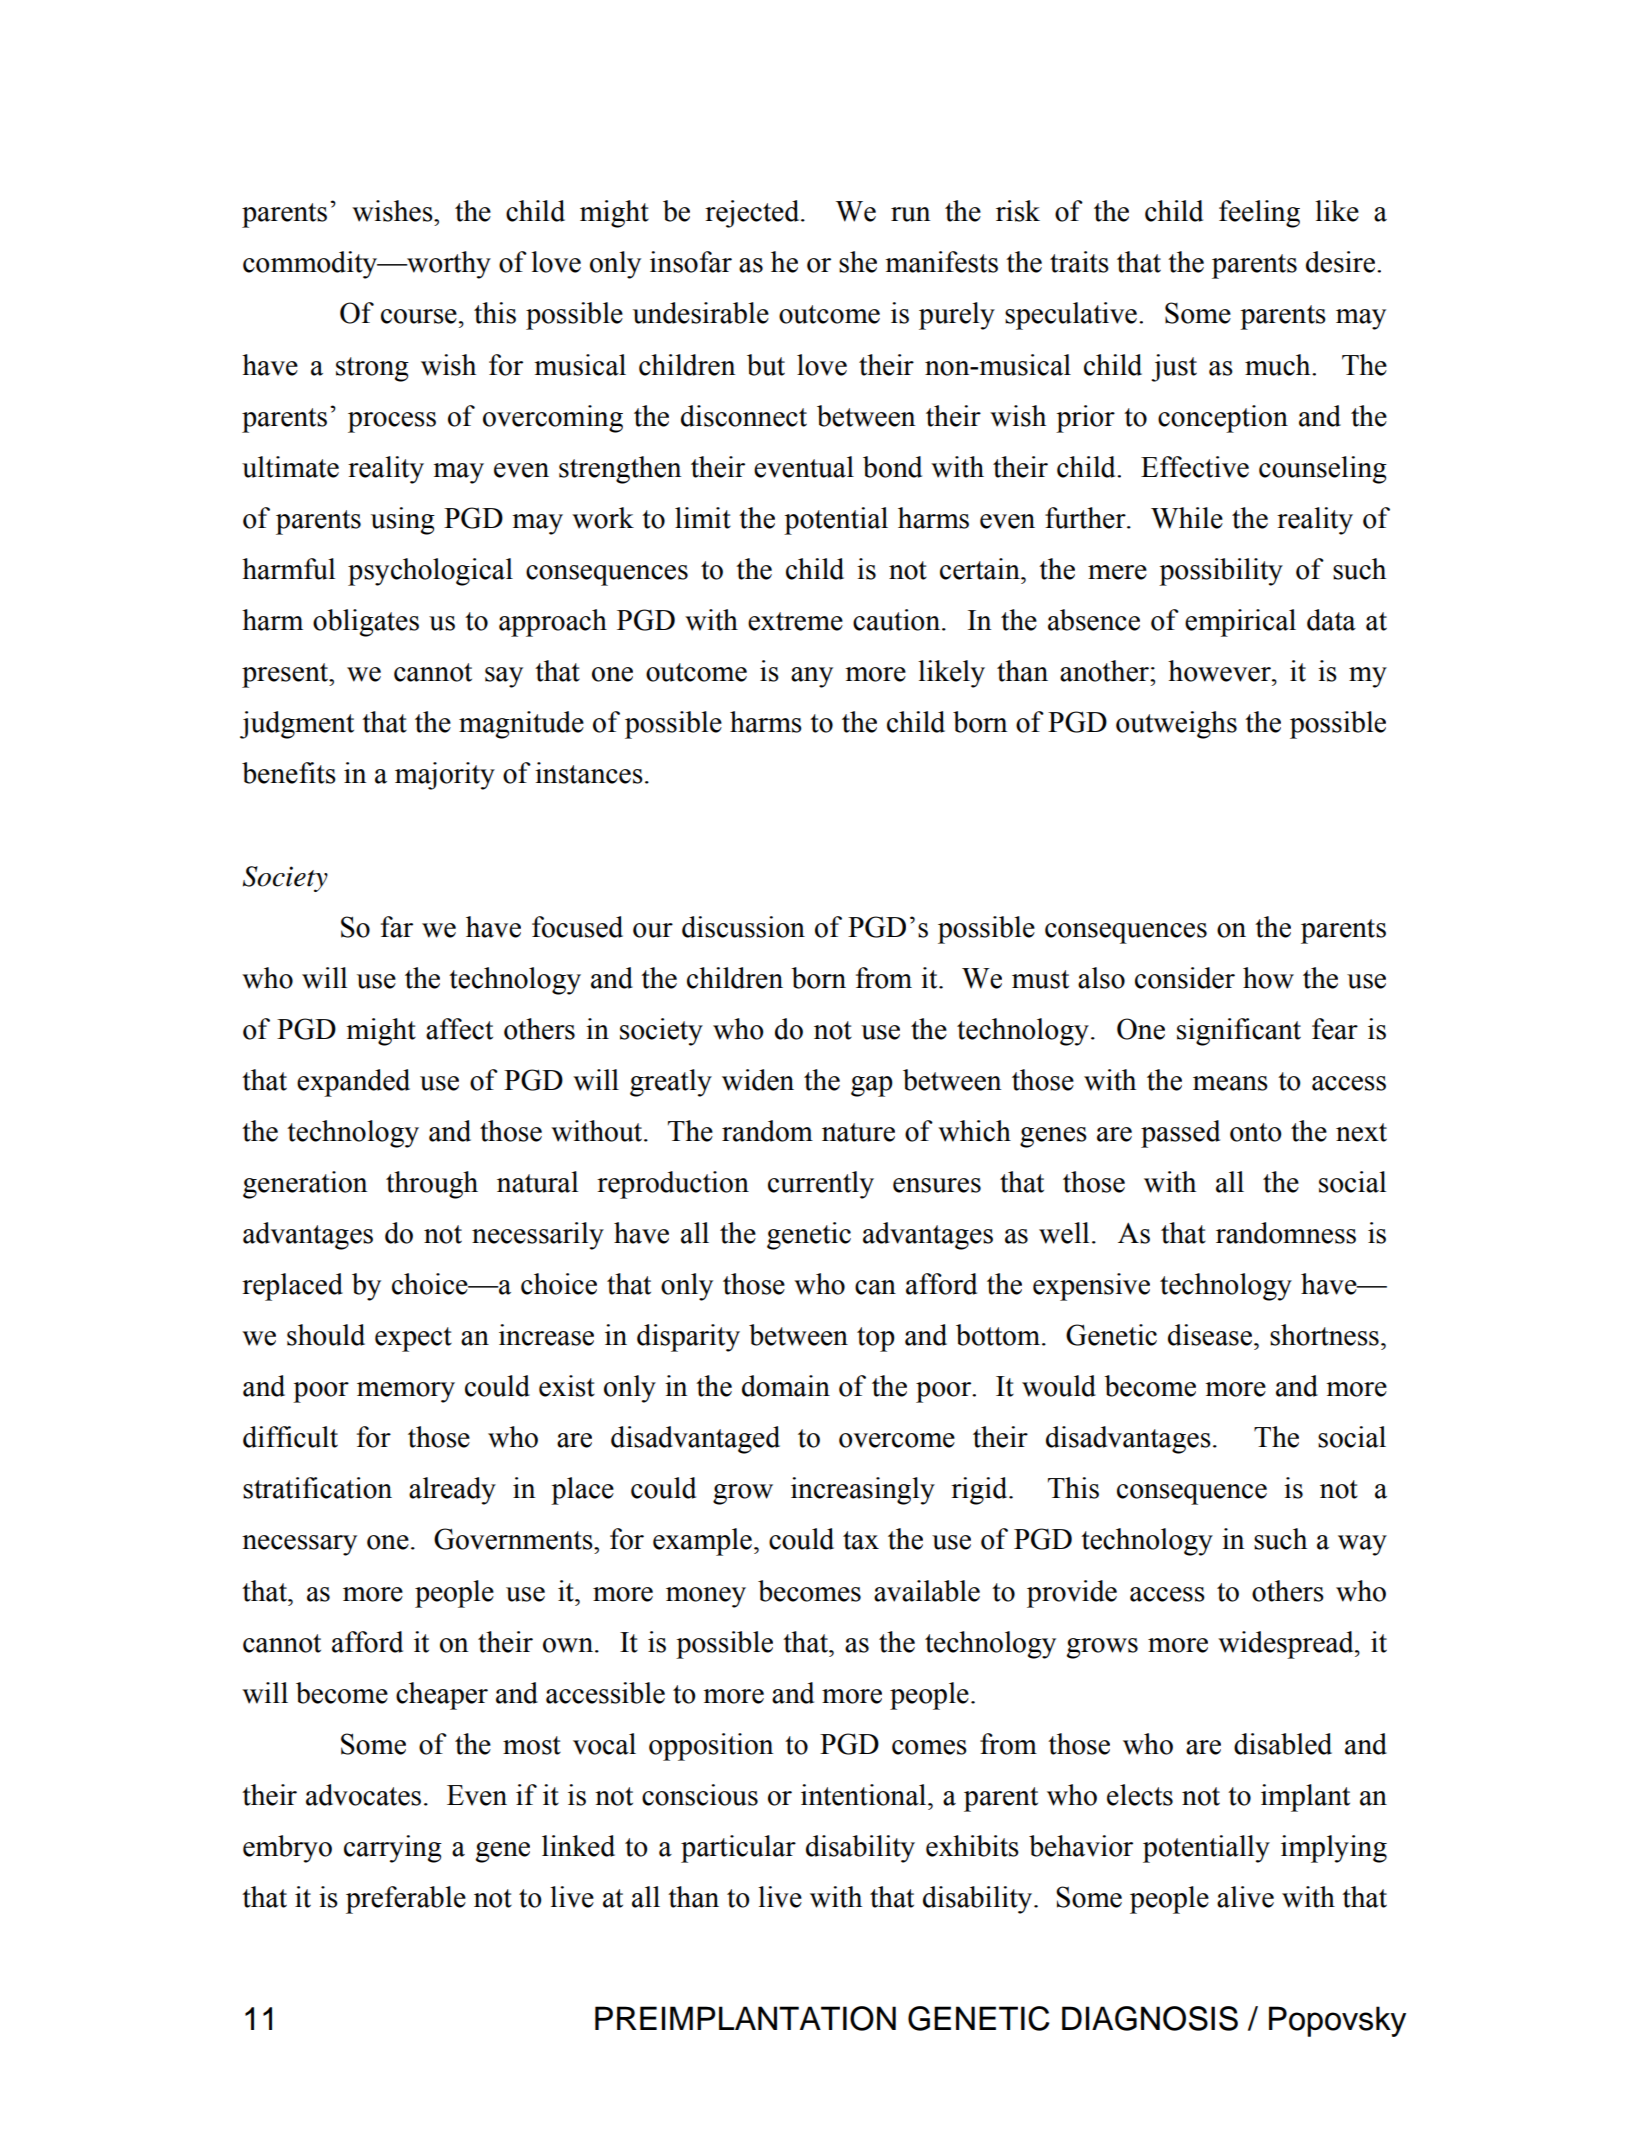  I want to click on onto, so click(1255, 1132).
